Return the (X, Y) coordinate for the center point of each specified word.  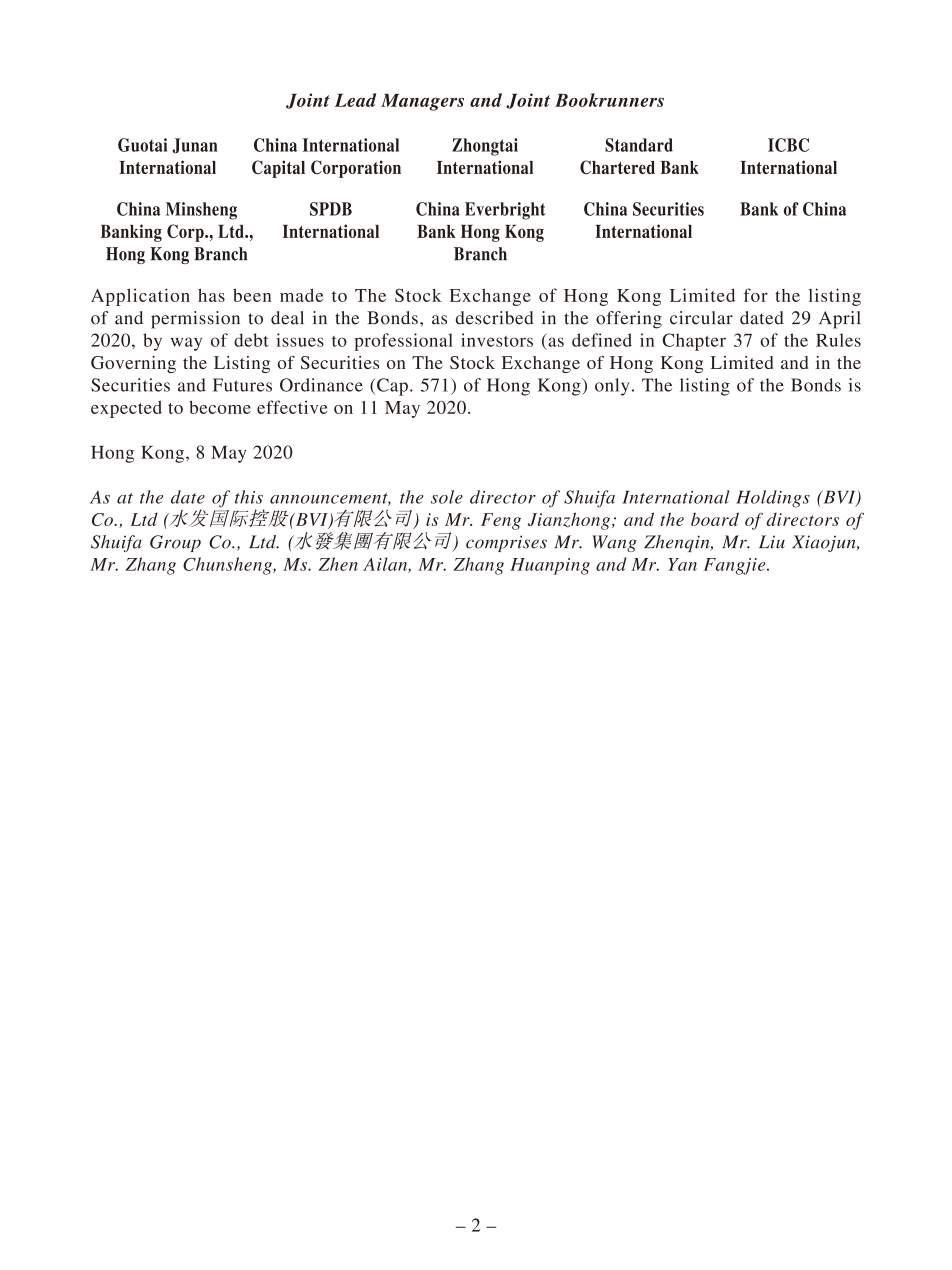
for (756, 295)
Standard (639, 145)
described (495, 318)
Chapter (694, 342)
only (612, 387)
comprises (506, 543)
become (220, 407)
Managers (422, 102)
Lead (355, 100)
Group (175, 543)
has (211, 295)
